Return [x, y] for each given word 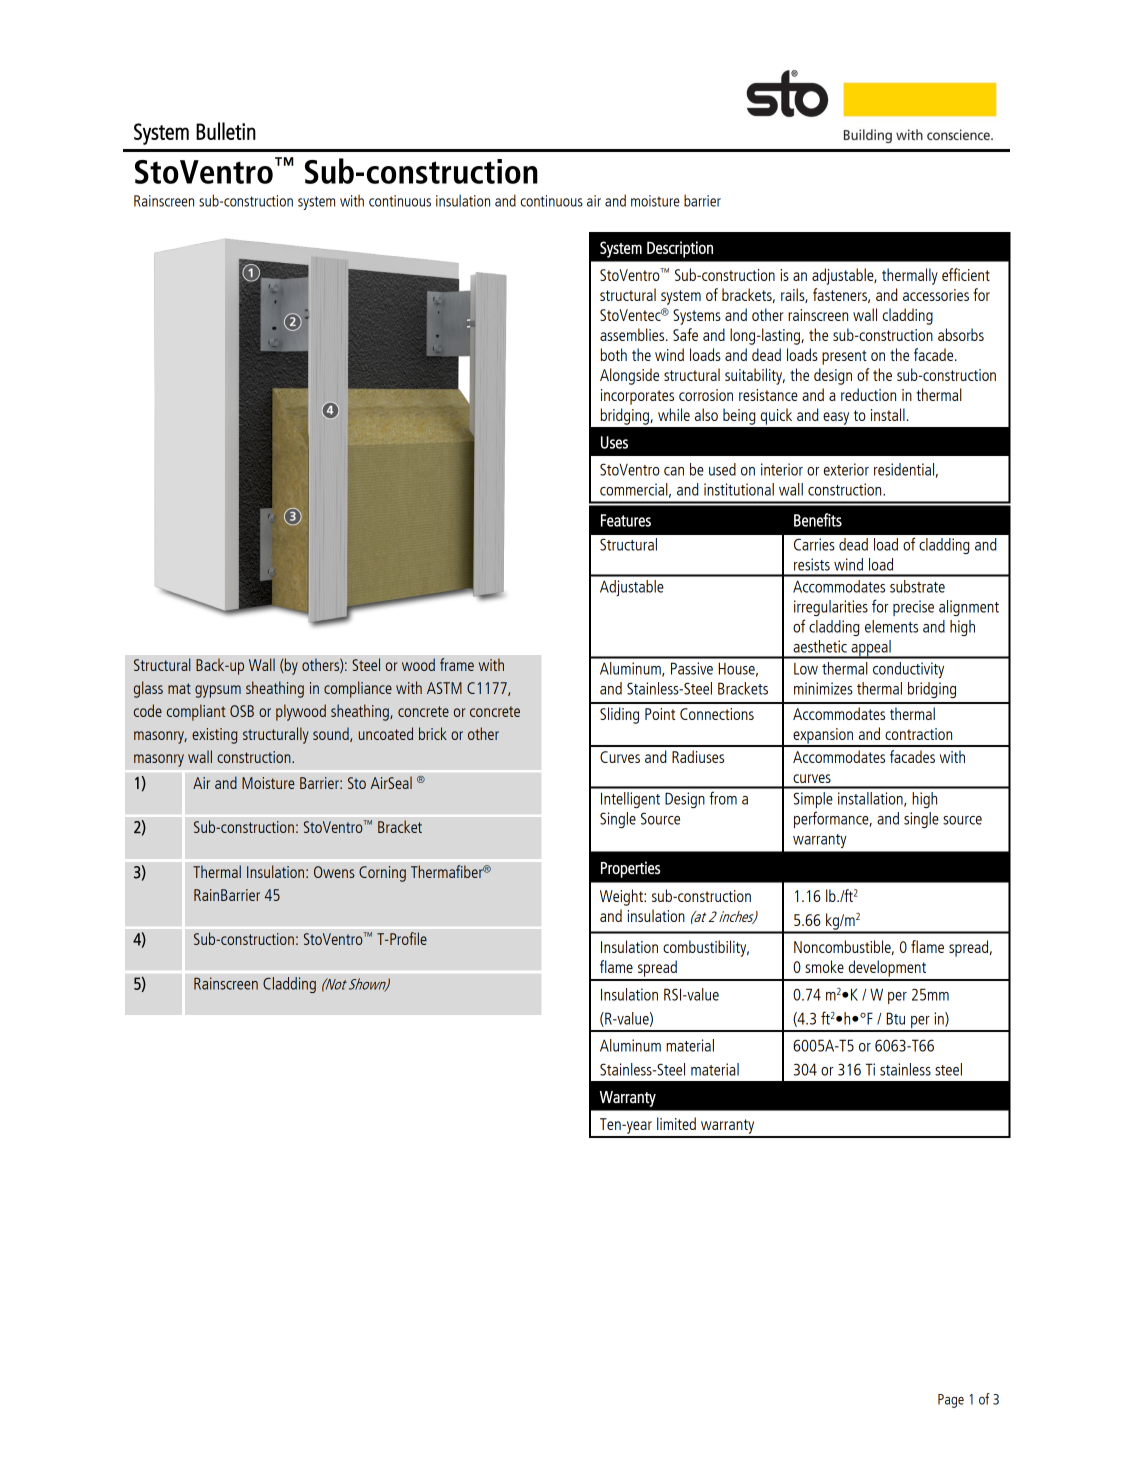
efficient [966, 274]
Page [951, 1401]
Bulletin [226, 131]
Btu [896, 1018]
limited [676, 1123]
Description [680, 249]
